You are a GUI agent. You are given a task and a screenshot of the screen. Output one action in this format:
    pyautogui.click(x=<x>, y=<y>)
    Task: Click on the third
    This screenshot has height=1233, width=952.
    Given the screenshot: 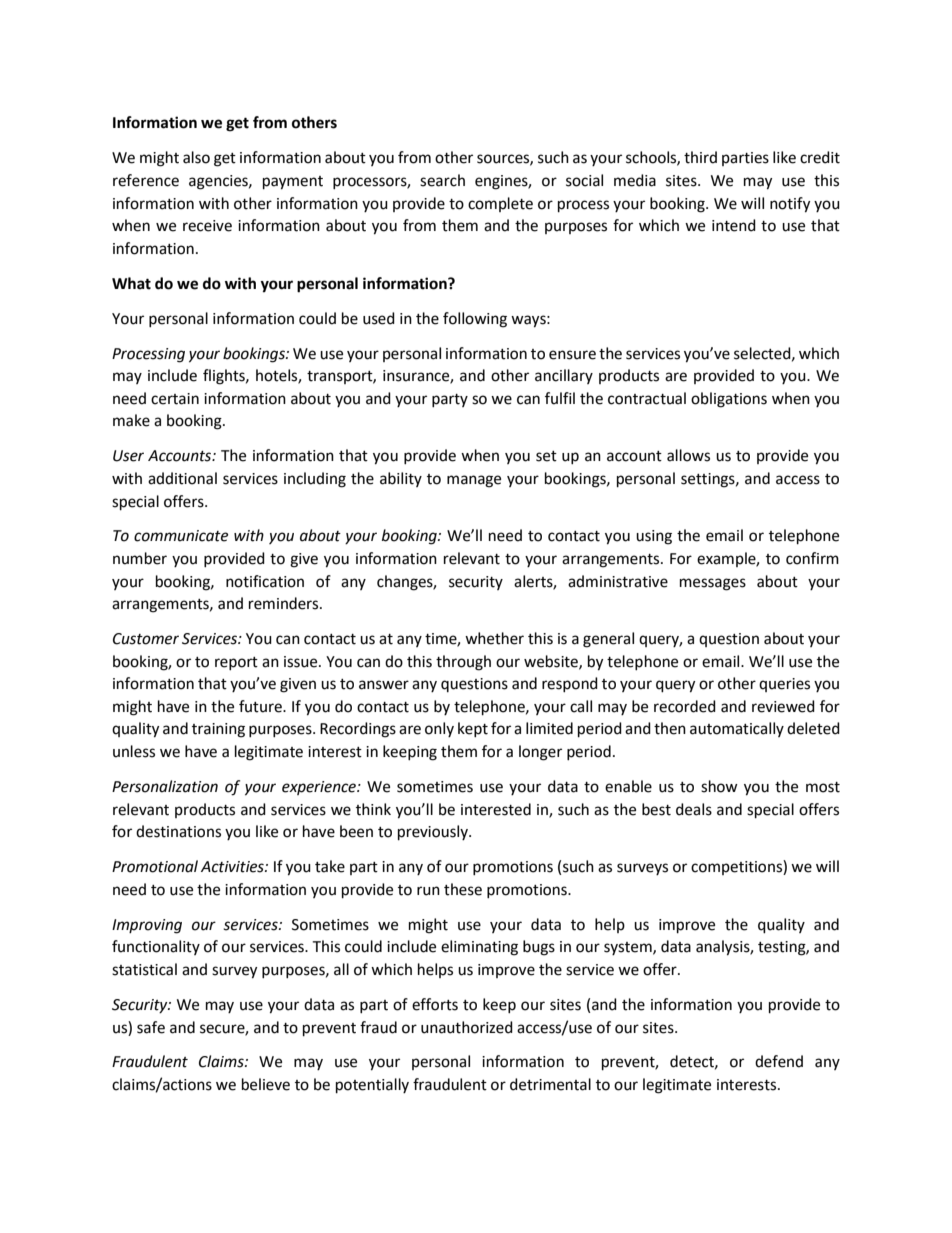 What is the action you would take?
    pyautogui.click(x=700, y=157)
